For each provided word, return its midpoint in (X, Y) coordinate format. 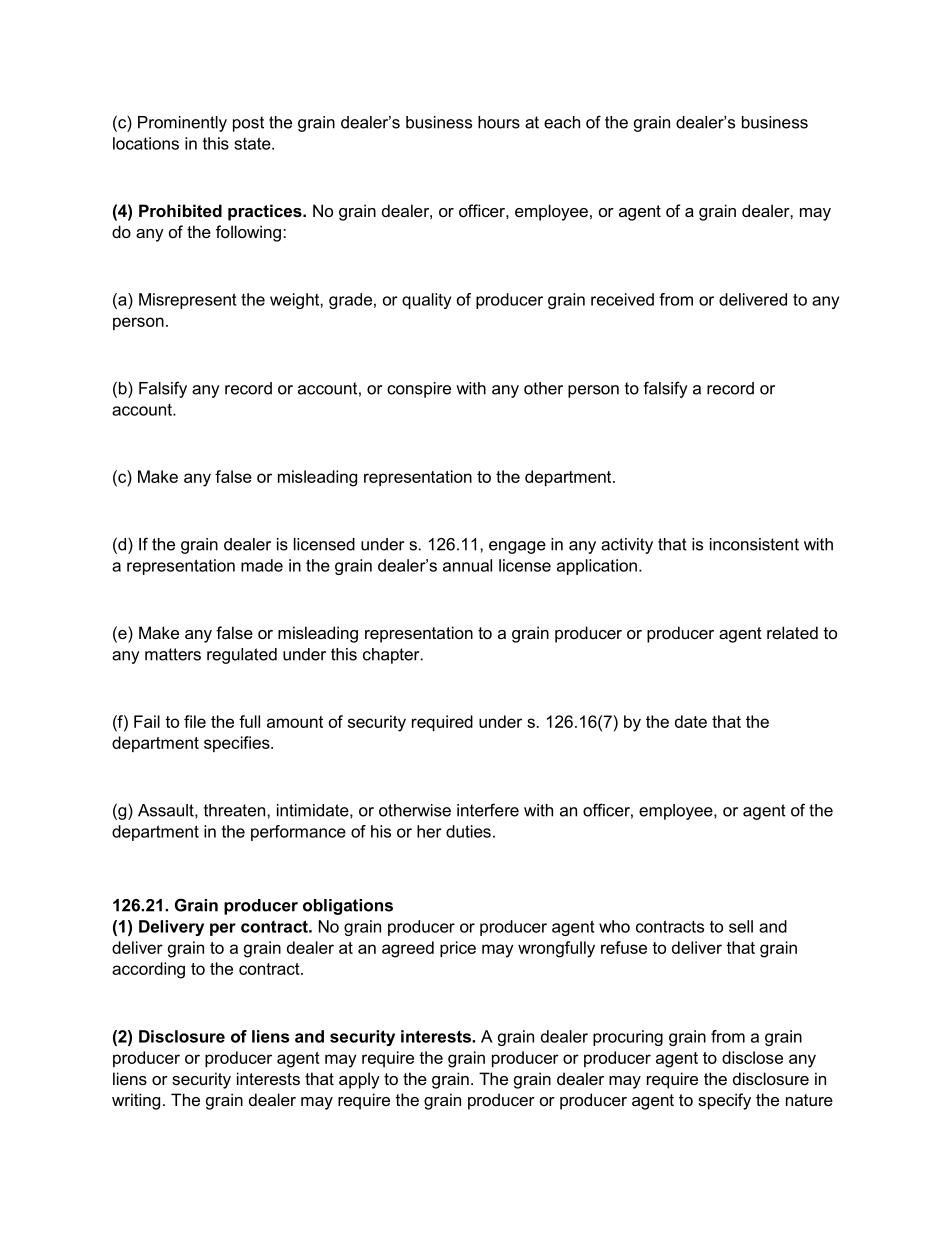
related (792, 632)
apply (359, 1080)
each (562, 122)
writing (136, 1101)
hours (499, 122)
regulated (242, 656)
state (253, 143)
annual (467, 565)
